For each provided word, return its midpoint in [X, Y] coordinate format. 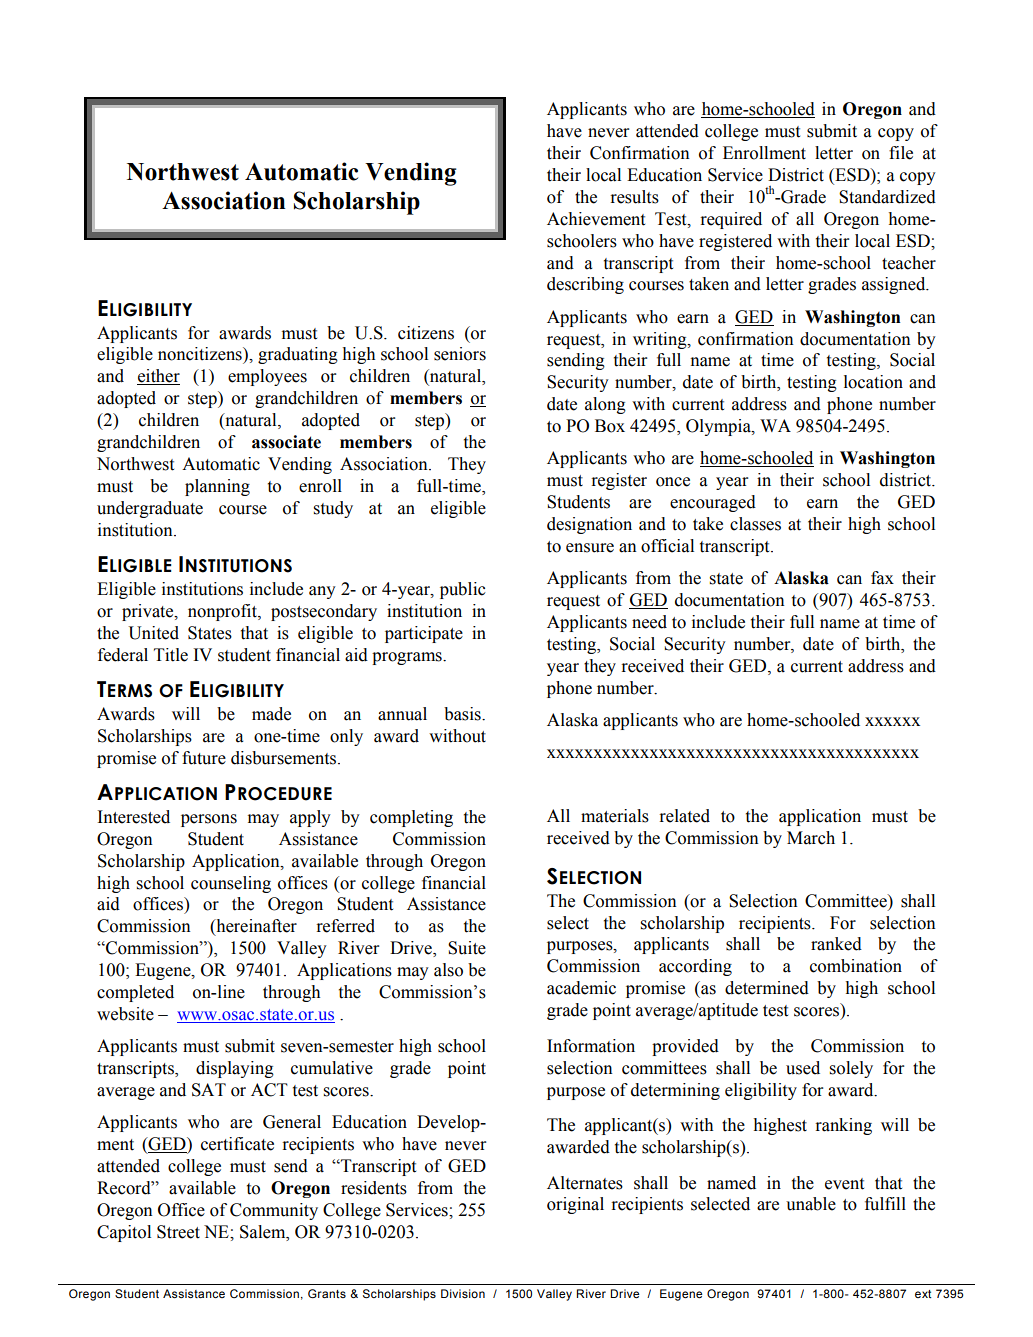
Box [610, 426]
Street [178, 1232]
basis [463, 714]
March [811, 838]
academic [581, 988]
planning [217, 487]
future [204, 758]
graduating [298, 355]
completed [135, 993]
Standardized [887, 197]
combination [856, 966]
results [634, 197]
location [873, 382]
